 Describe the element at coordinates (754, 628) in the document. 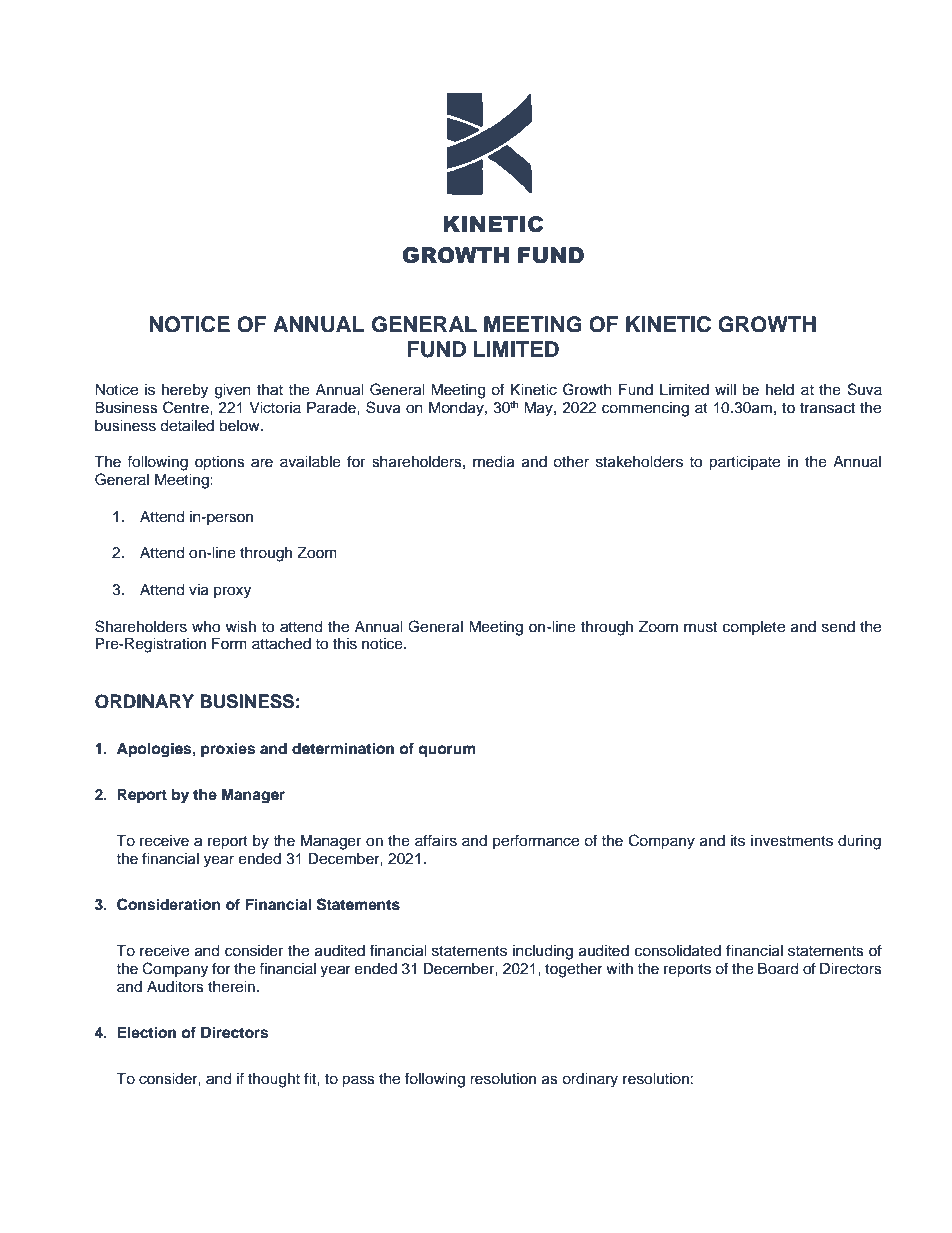

I see `complete` at that location.
